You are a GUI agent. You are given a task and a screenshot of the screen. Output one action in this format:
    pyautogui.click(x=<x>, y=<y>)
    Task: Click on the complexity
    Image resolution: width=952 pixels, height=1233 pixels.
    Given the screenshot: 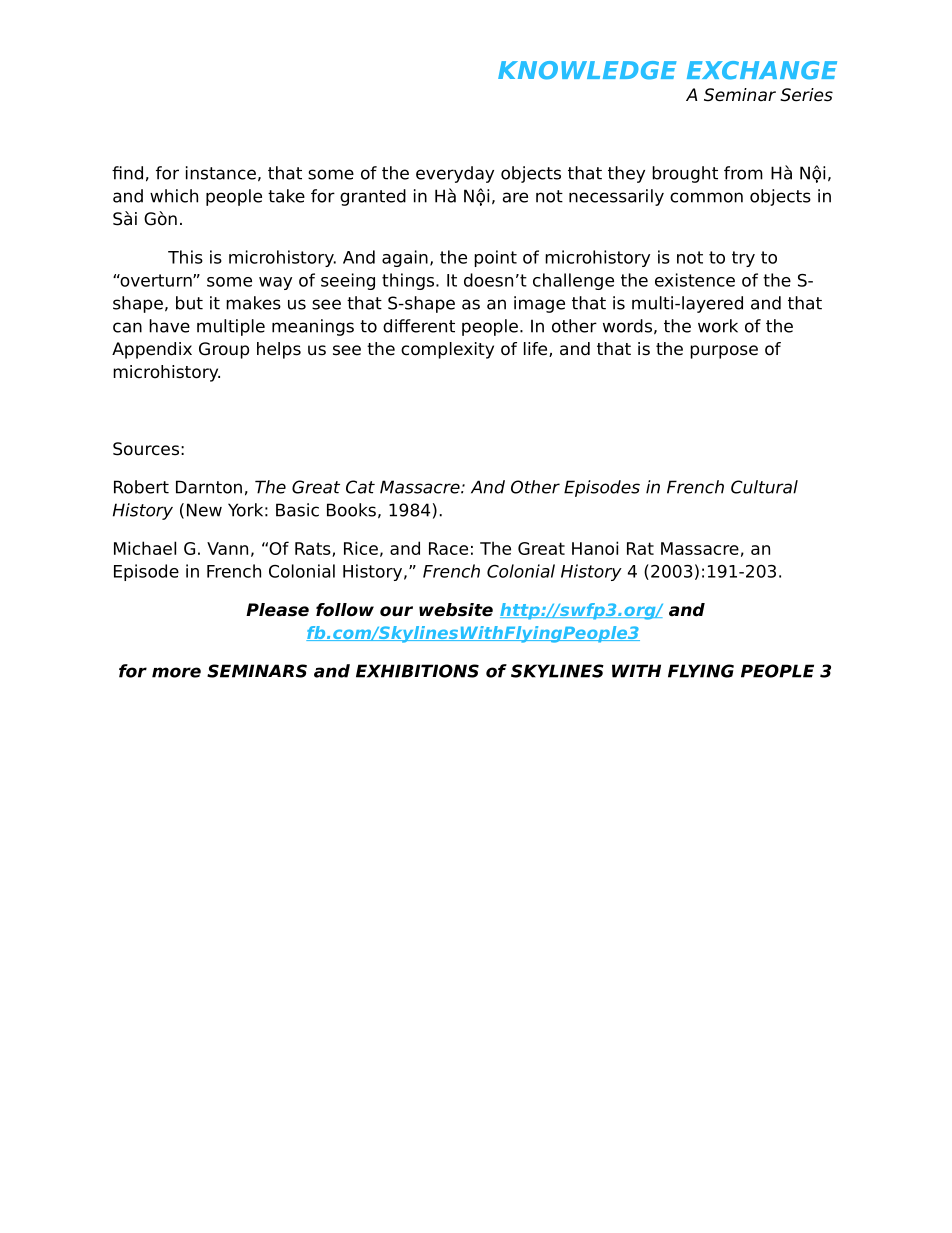 What is the action you would take?
    pyautogui.click(x=447, y=350)
